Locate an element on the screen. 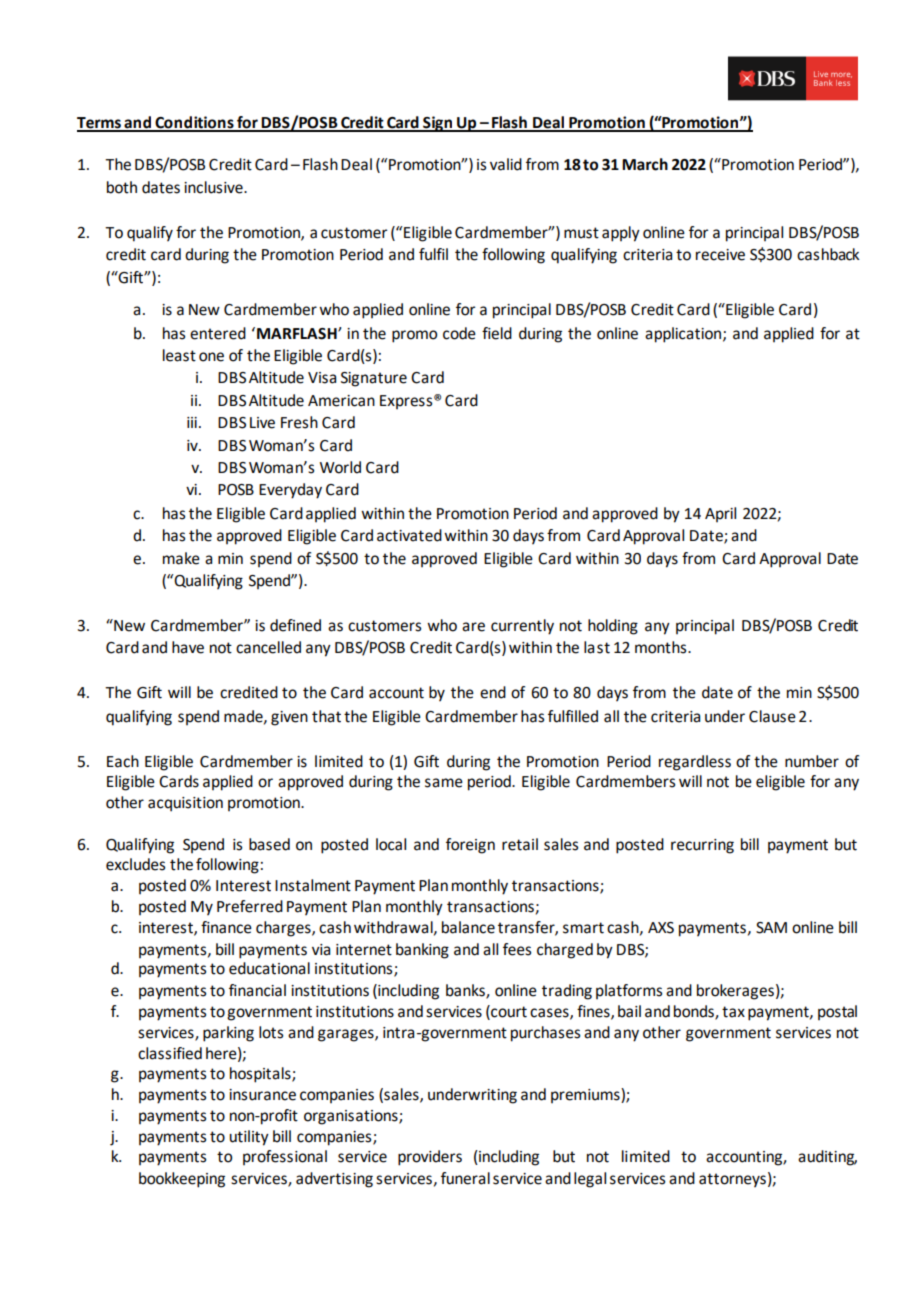  acquisition is located at coordinates (185, 804).
